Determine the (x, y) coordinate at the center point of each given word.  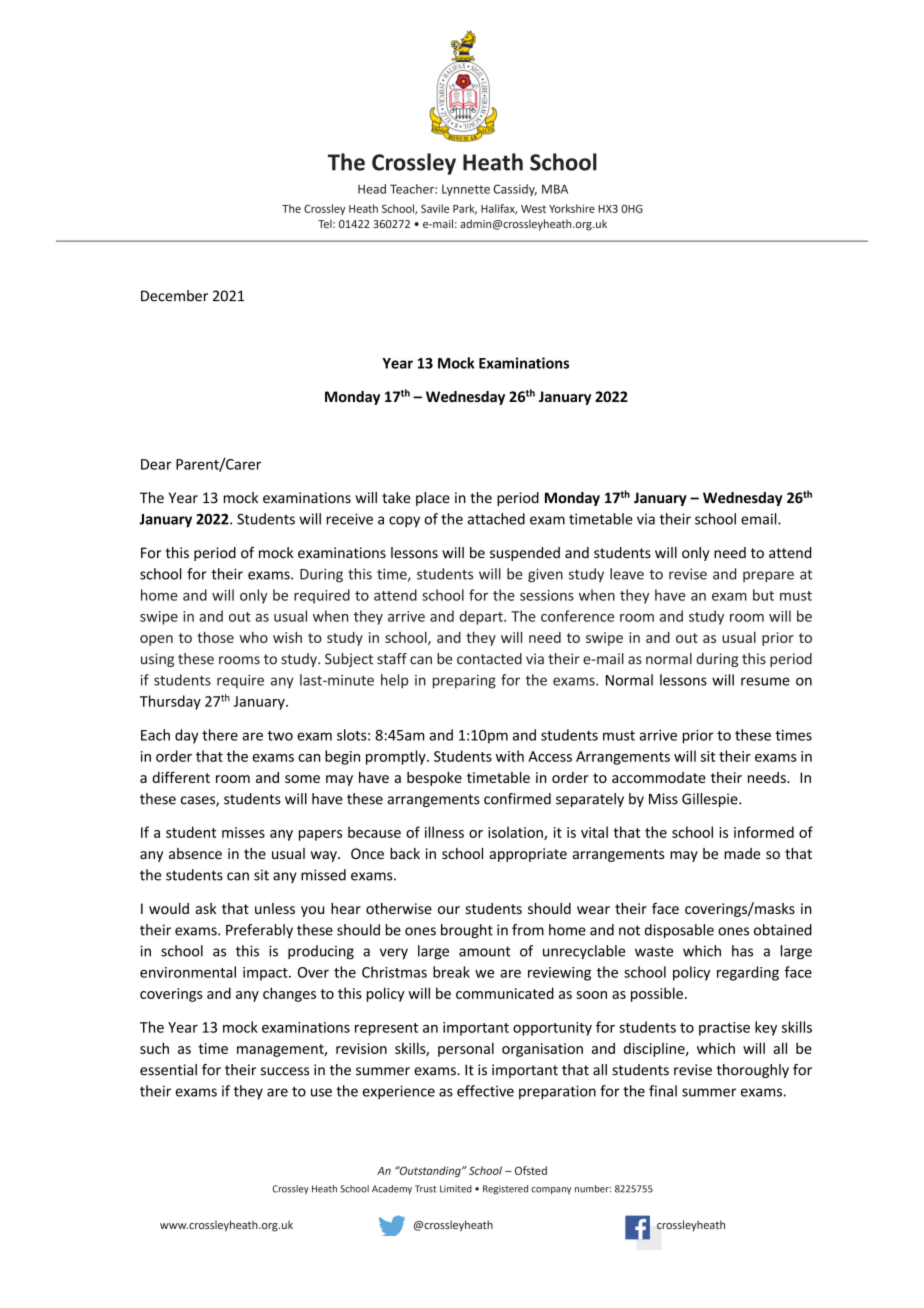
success (285, 1071)
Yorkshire (572, 208)
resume (765, 681)
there (220, 735)
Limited (456, 1189)
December (174, 296)
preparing (464, 682)
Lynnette (466, 190)
